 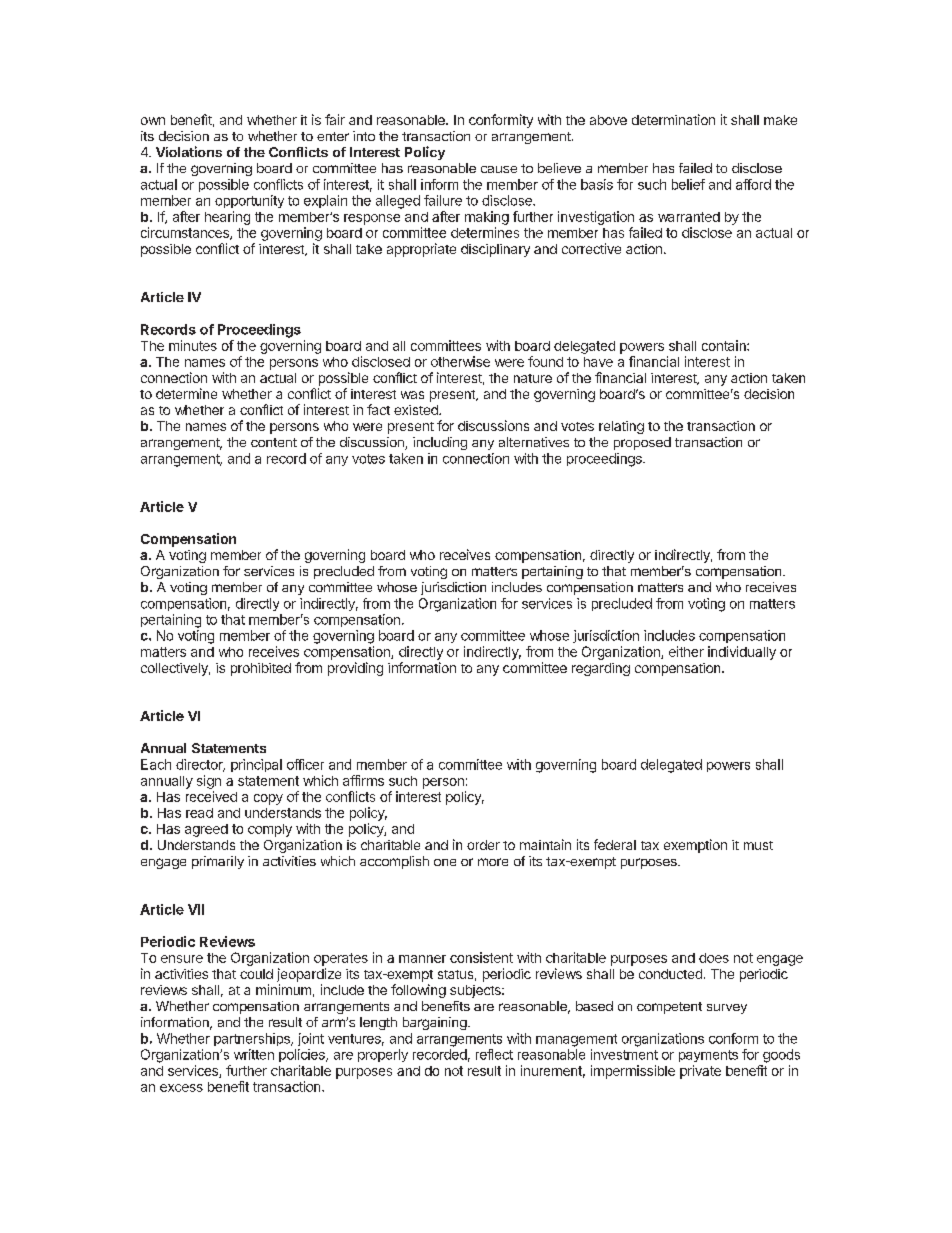 I want to click on determination, so click(x=673, y=119).
